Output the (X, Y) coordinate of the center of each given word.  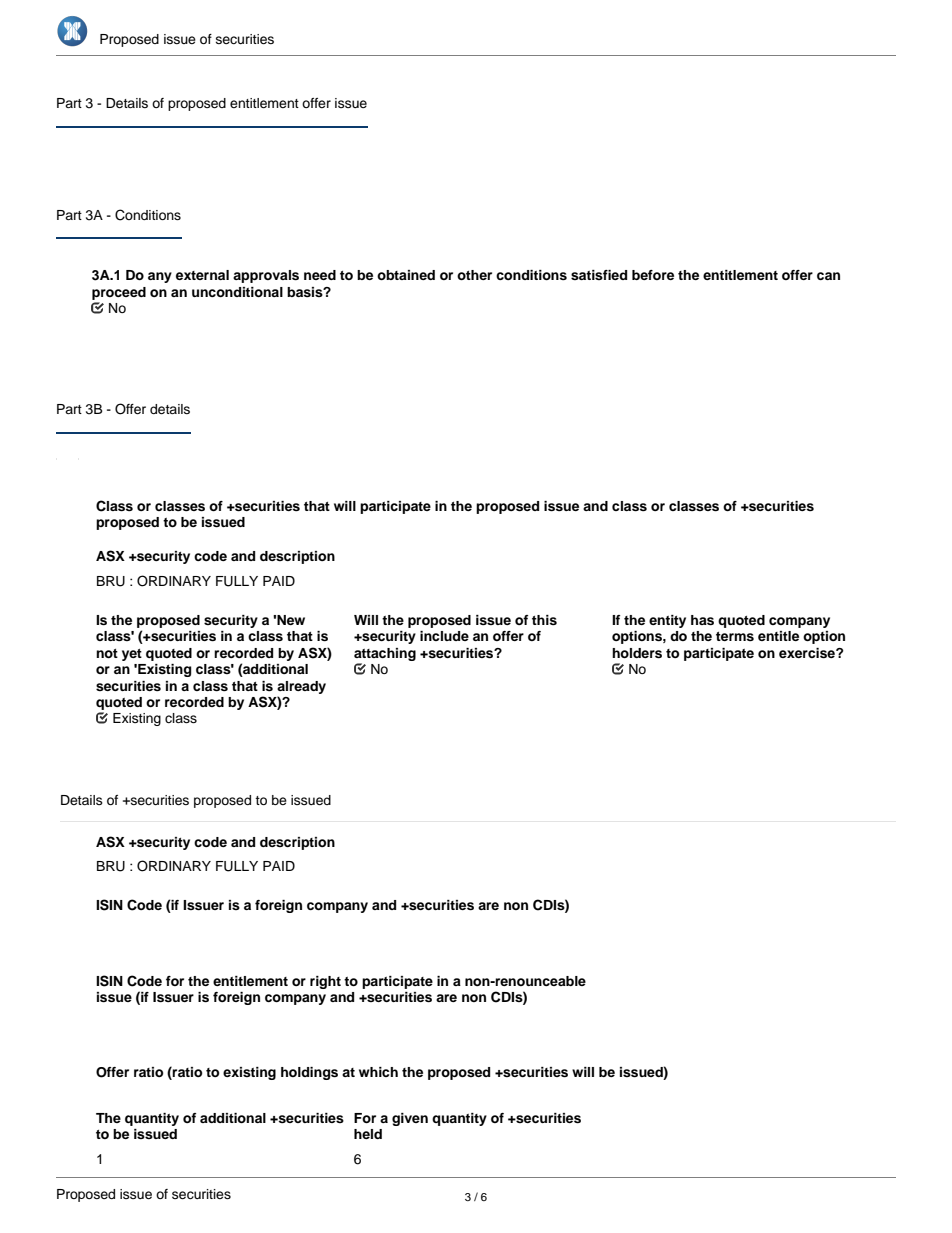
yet (132, 655)
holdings (309, 1073)
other (474, 275)
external (202, 275)
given (410, 1119)
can (828, 276)
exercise (808, 653)
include (444, 636)
